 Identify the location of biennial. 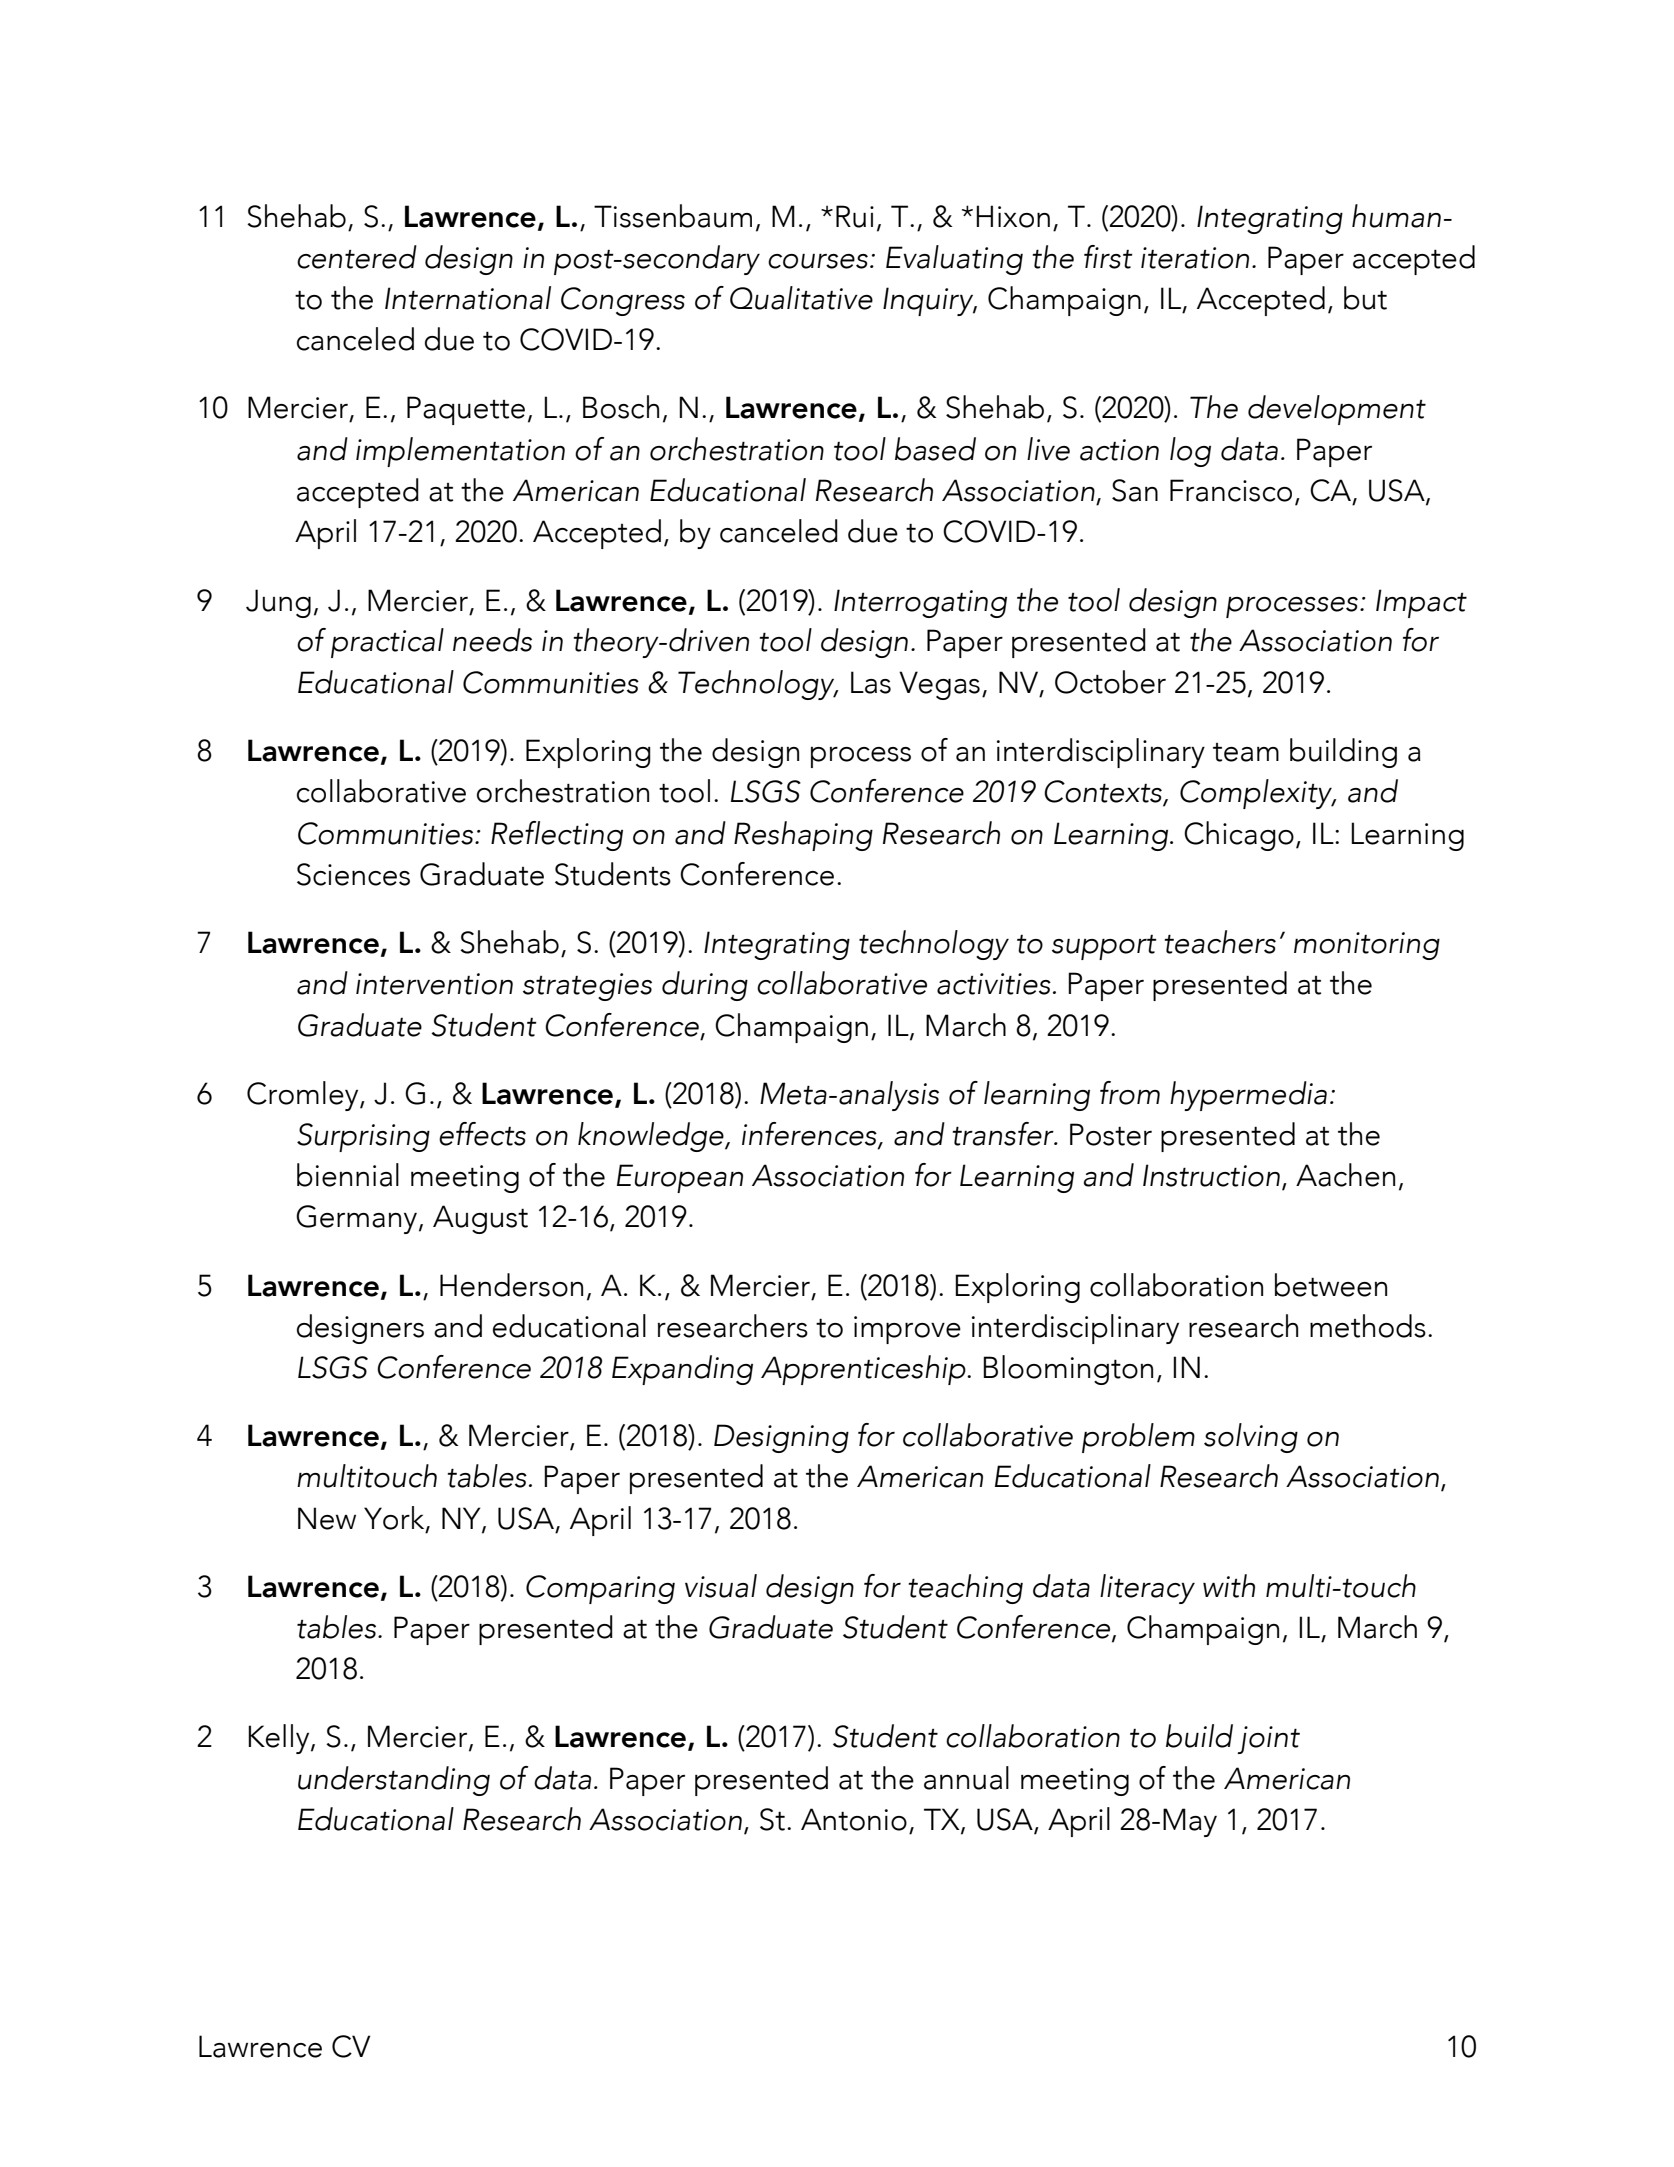
(348, 1175).
